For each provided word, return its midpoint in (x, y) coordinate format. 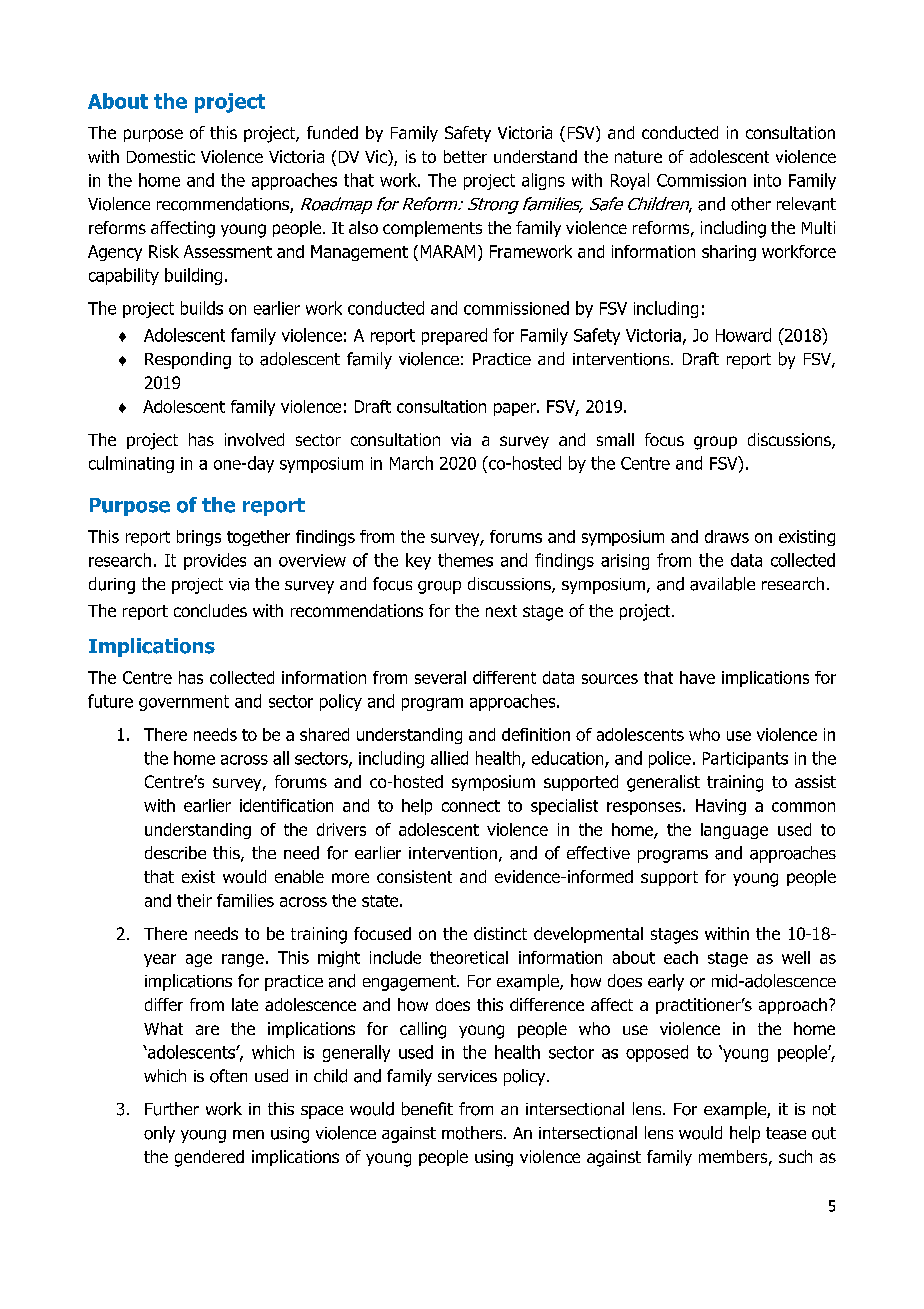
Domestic (161, 156)
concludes (210, 610)
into (767, 180)
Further (172, 1109)
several (440, 677)
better (465, 156)
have (697, 677)
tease (786, 1133)
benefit (427, 1109)
